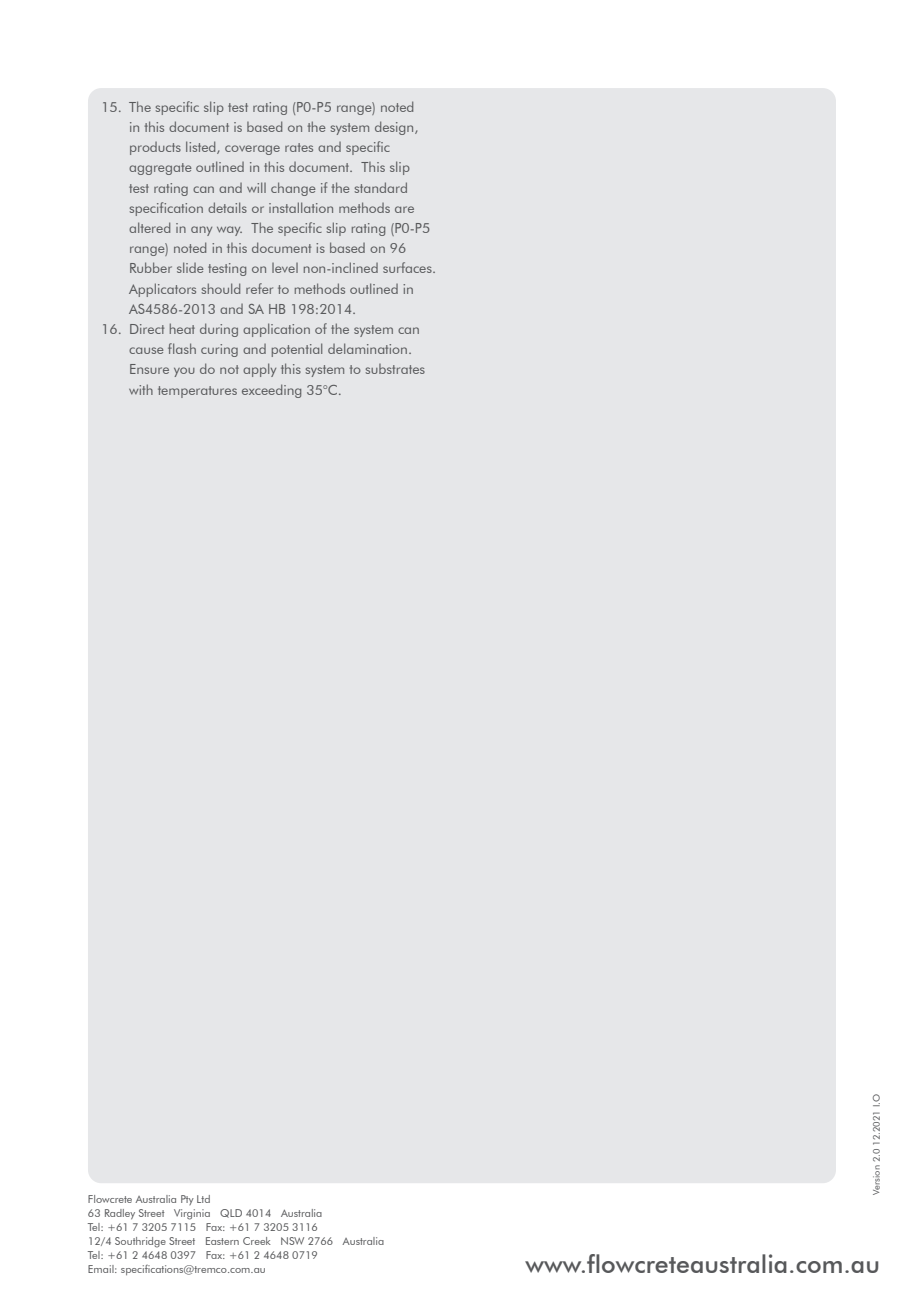 The image size is (924, 1308). What do you see at coordinates (141, 389) in the image?
I see `with` at bounding box center [141, 389].
